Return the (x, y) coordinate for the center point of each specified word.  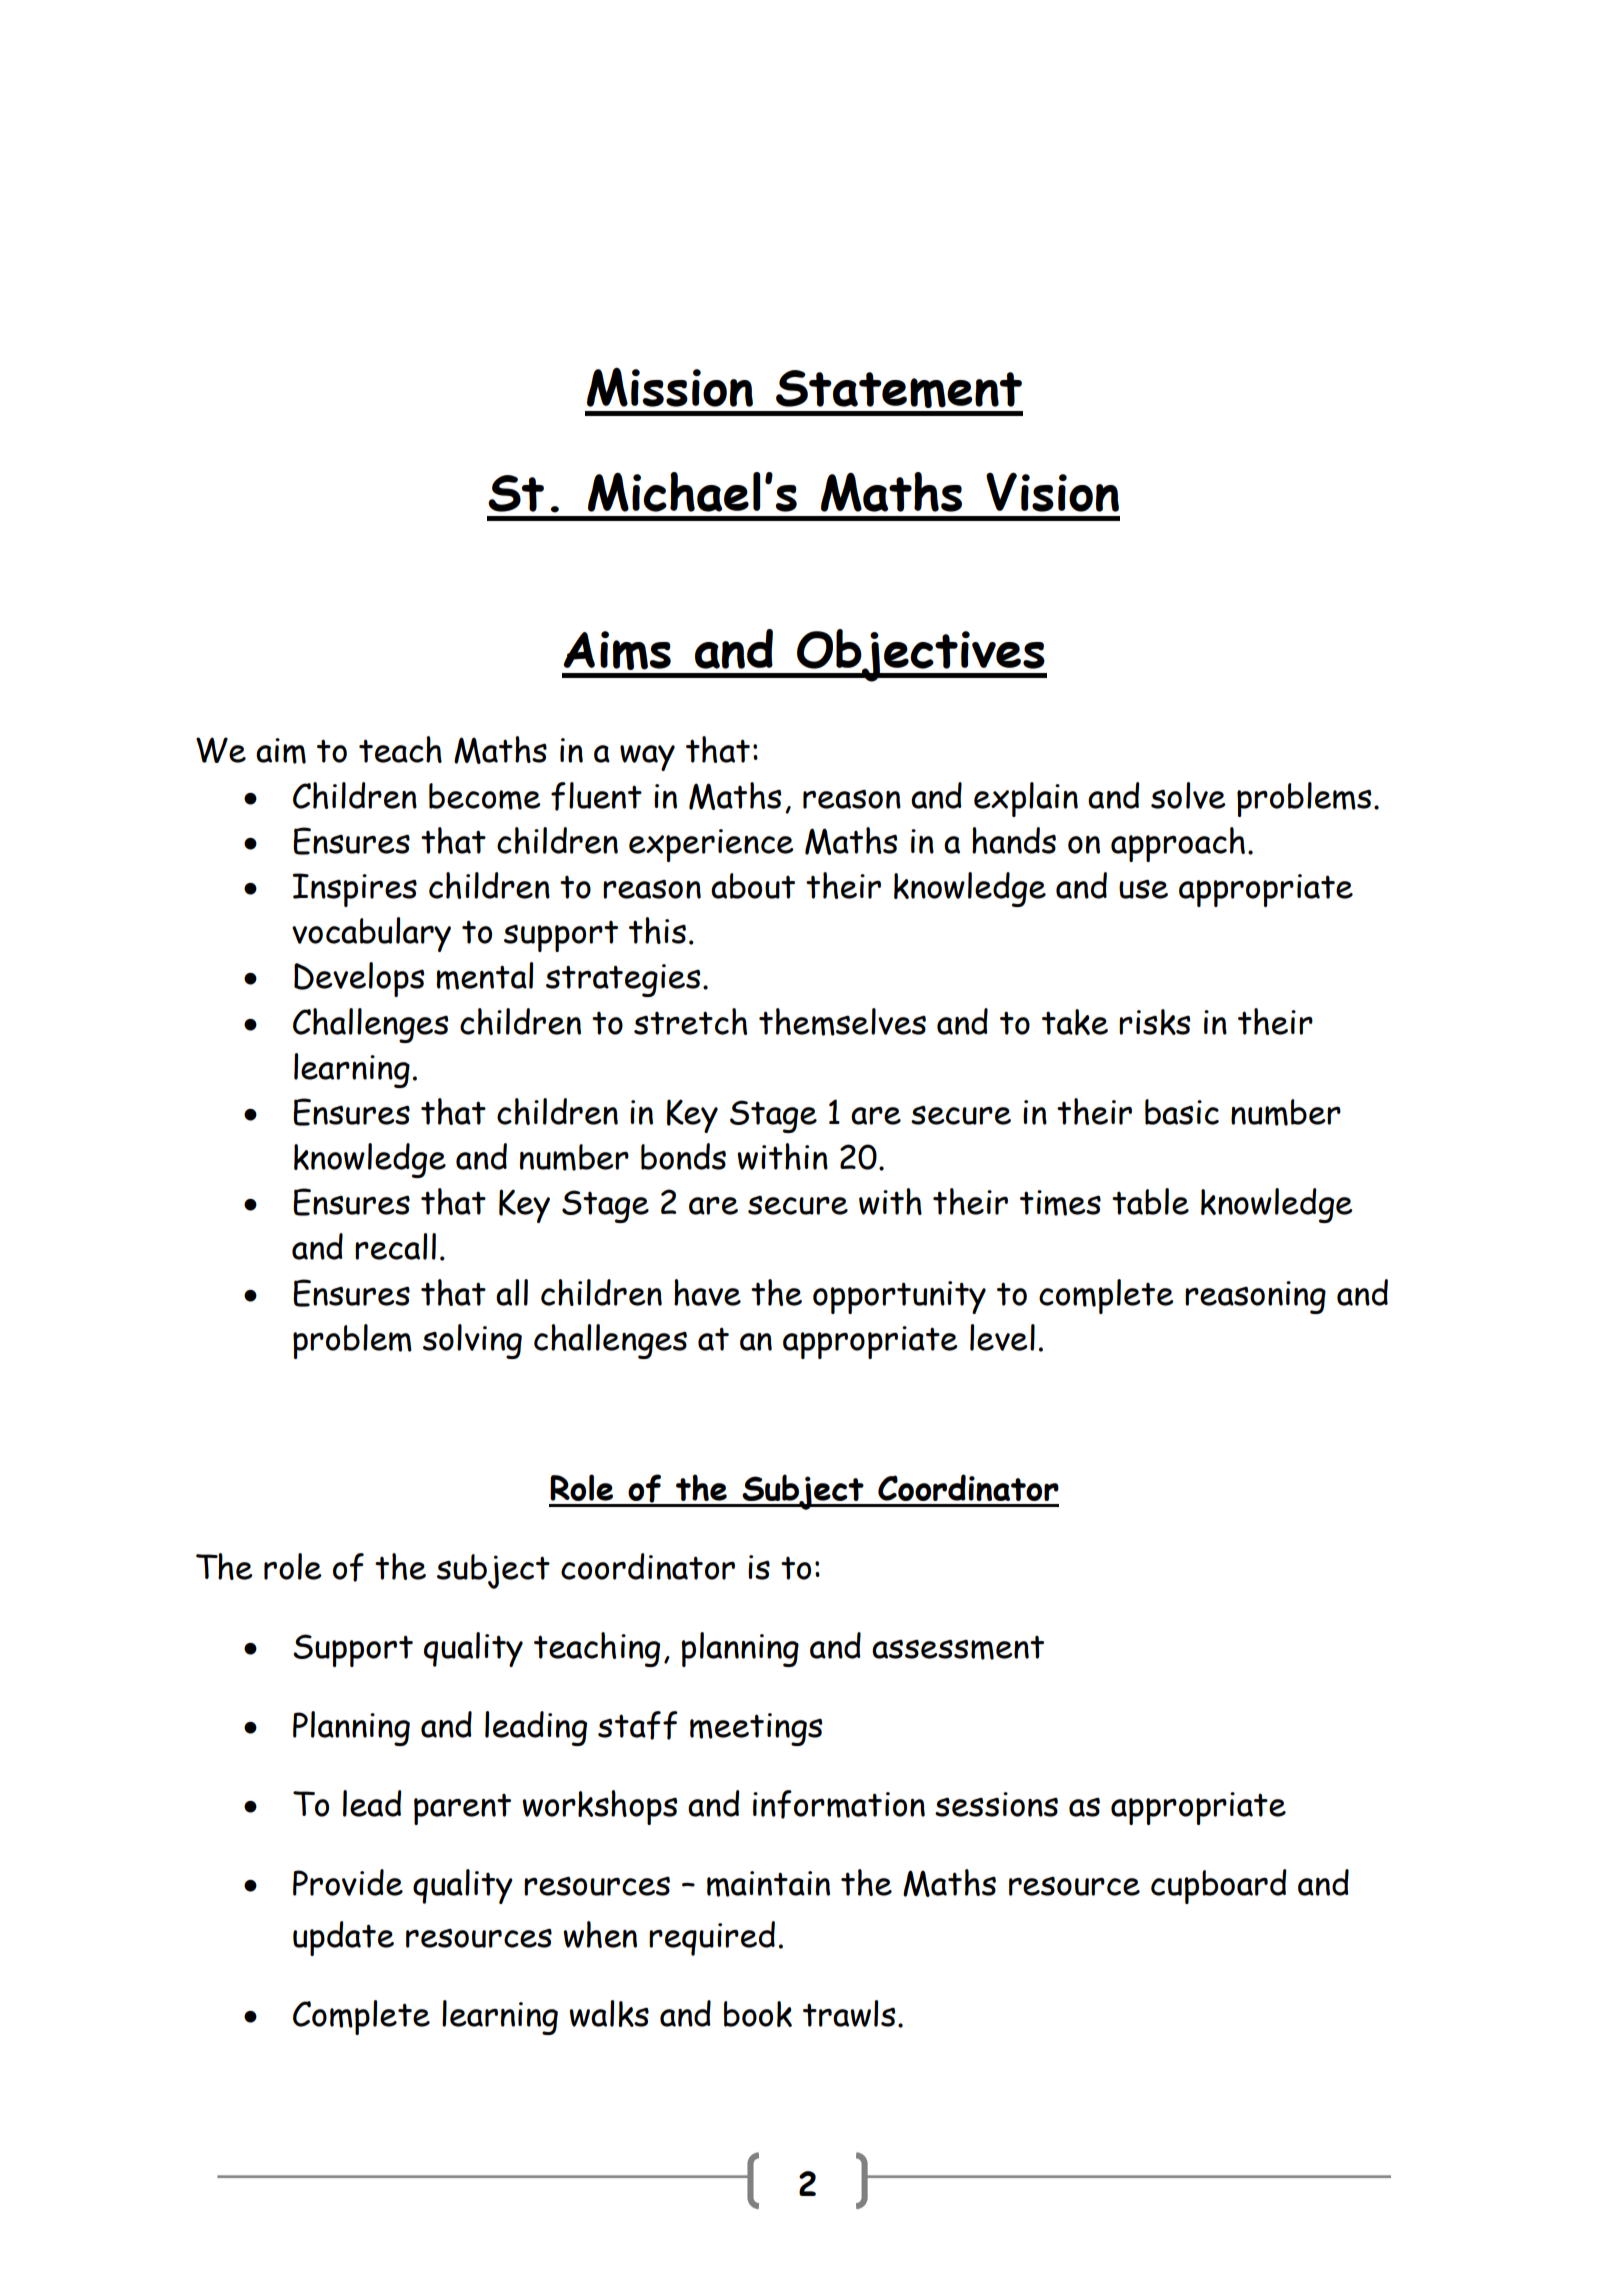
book (758, 2014)
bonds (683, 1156)
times (1060, 1203)
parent (462, 1809)
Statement (899, 389)
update (343, 1938)
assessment (958, 1648)
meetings (756, 1729)
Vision (1052, 492)
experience (711, 845)
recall (395, 1246)
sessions (996, 1804)
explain (1026, 799)
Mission (670, 387)
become (485, 796)
